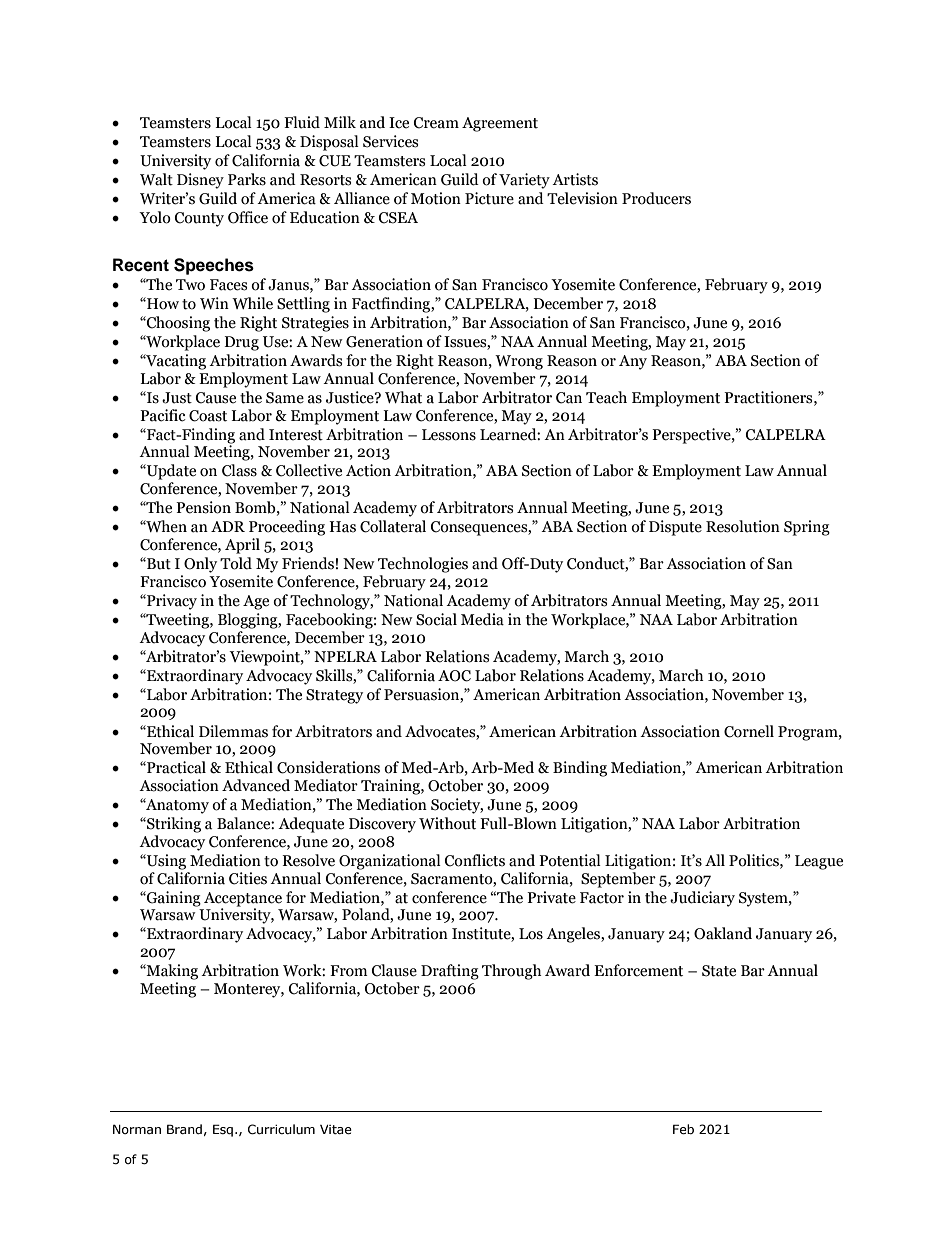  I want to click on Drug, so click(241, 343).
